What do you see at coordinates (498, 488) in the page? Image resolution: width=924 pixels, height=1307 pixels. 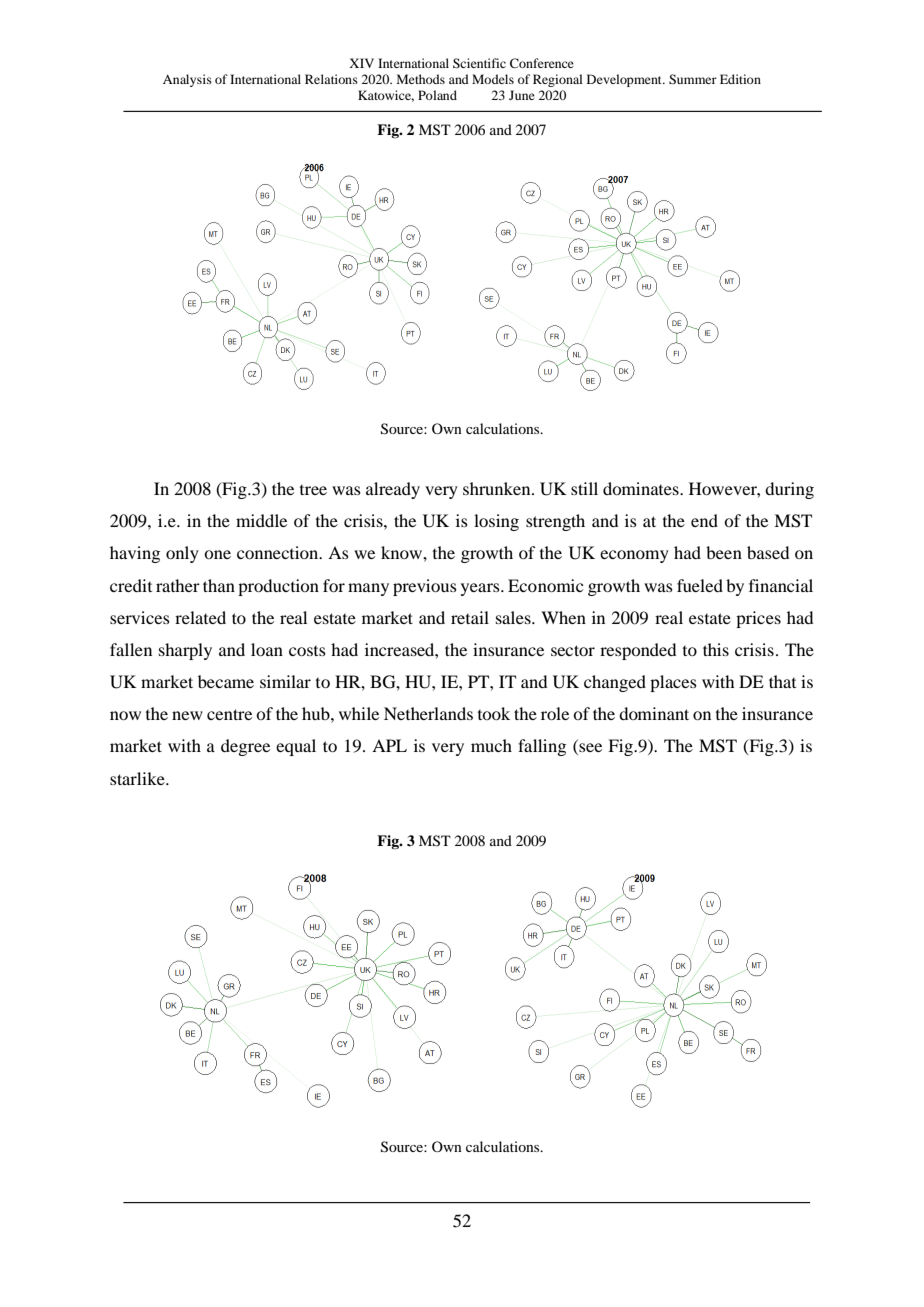 I see `shrunken` at bounding box center [498, 488].
